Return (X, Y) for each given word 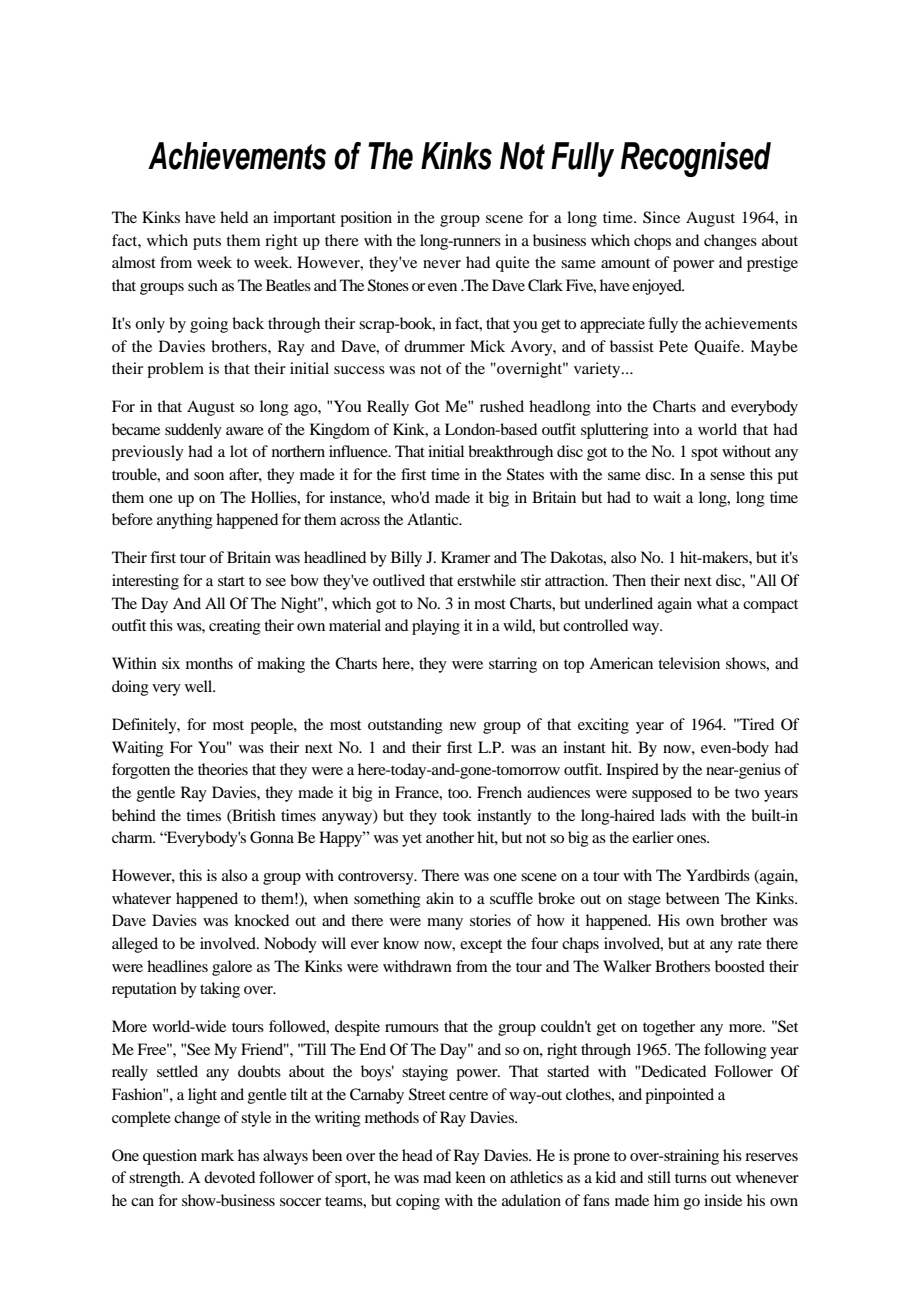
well (200, 686)
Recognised (696, 159)
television (689, 663)
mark (217, 1155)
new (463, 726)
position (366, 219)
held (234, 217)
